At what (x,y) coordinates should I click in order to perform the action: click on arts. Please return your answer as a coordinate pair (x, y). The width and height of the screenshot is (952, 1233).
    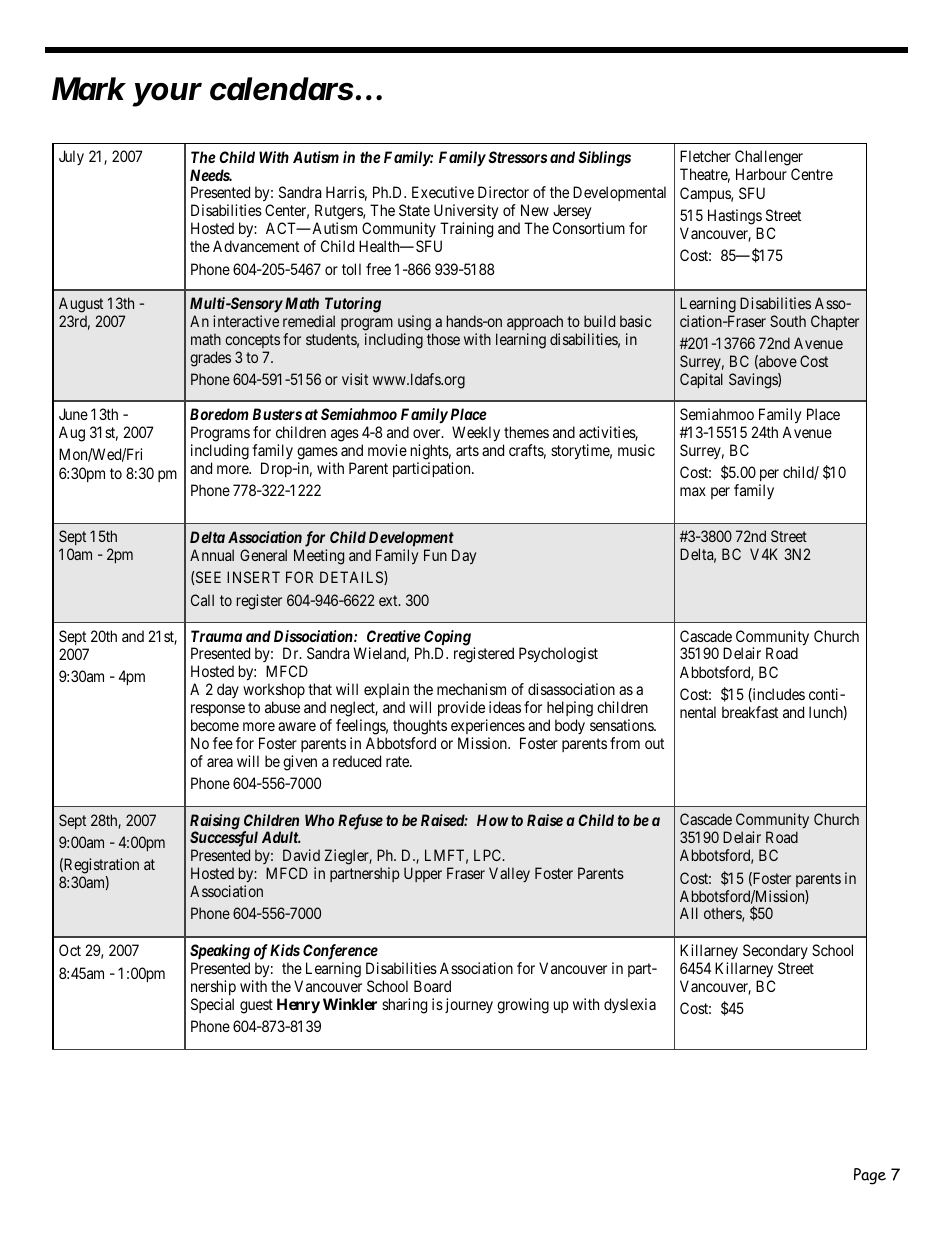
    Looking at the image, I should click on (467, 450).
